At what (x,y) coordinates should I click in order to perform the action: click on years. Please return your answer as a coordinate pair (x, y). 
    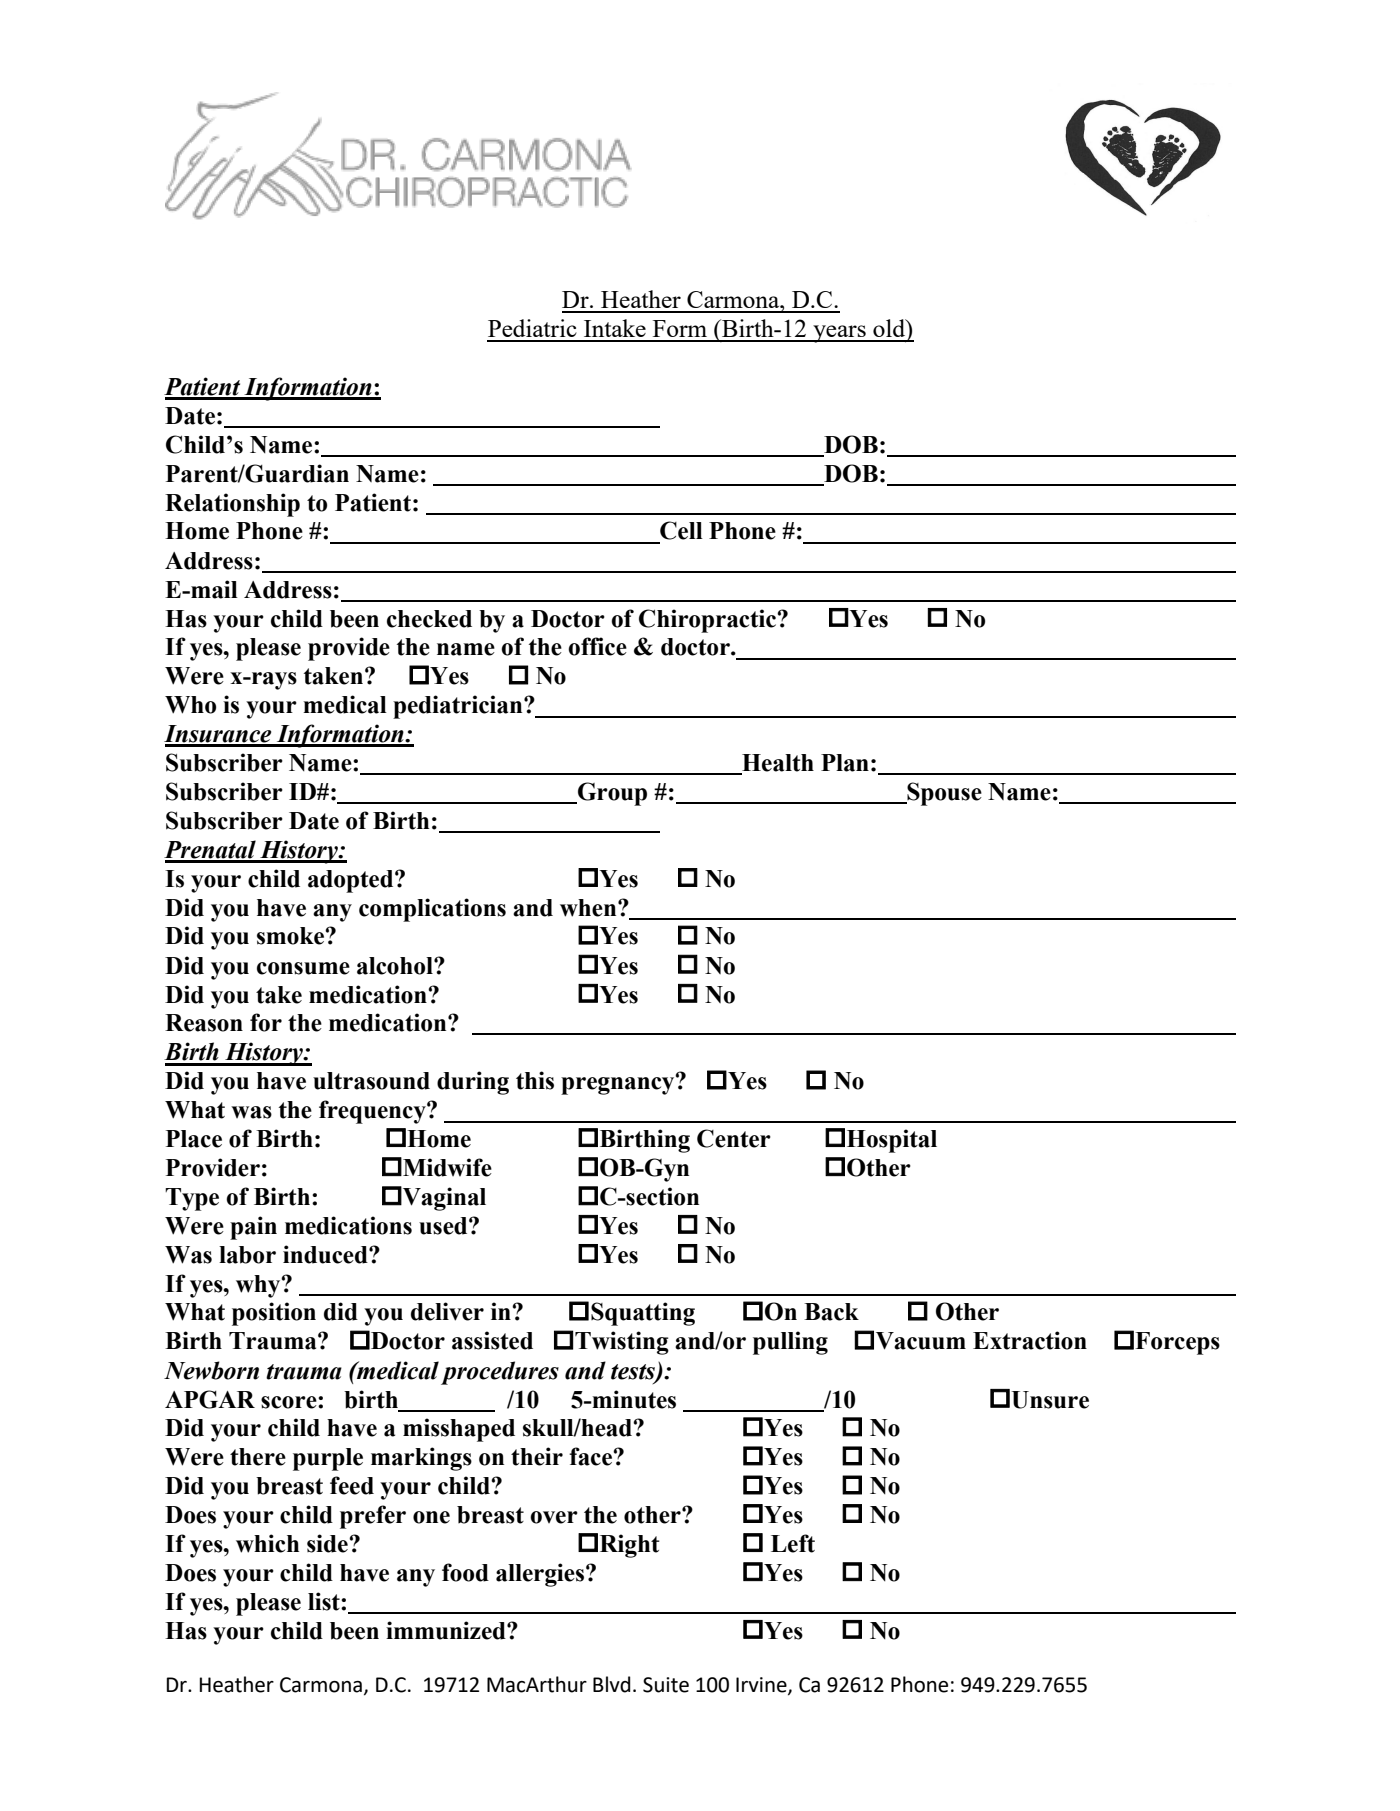
    Looking at the image, I should click on (839, 334).
